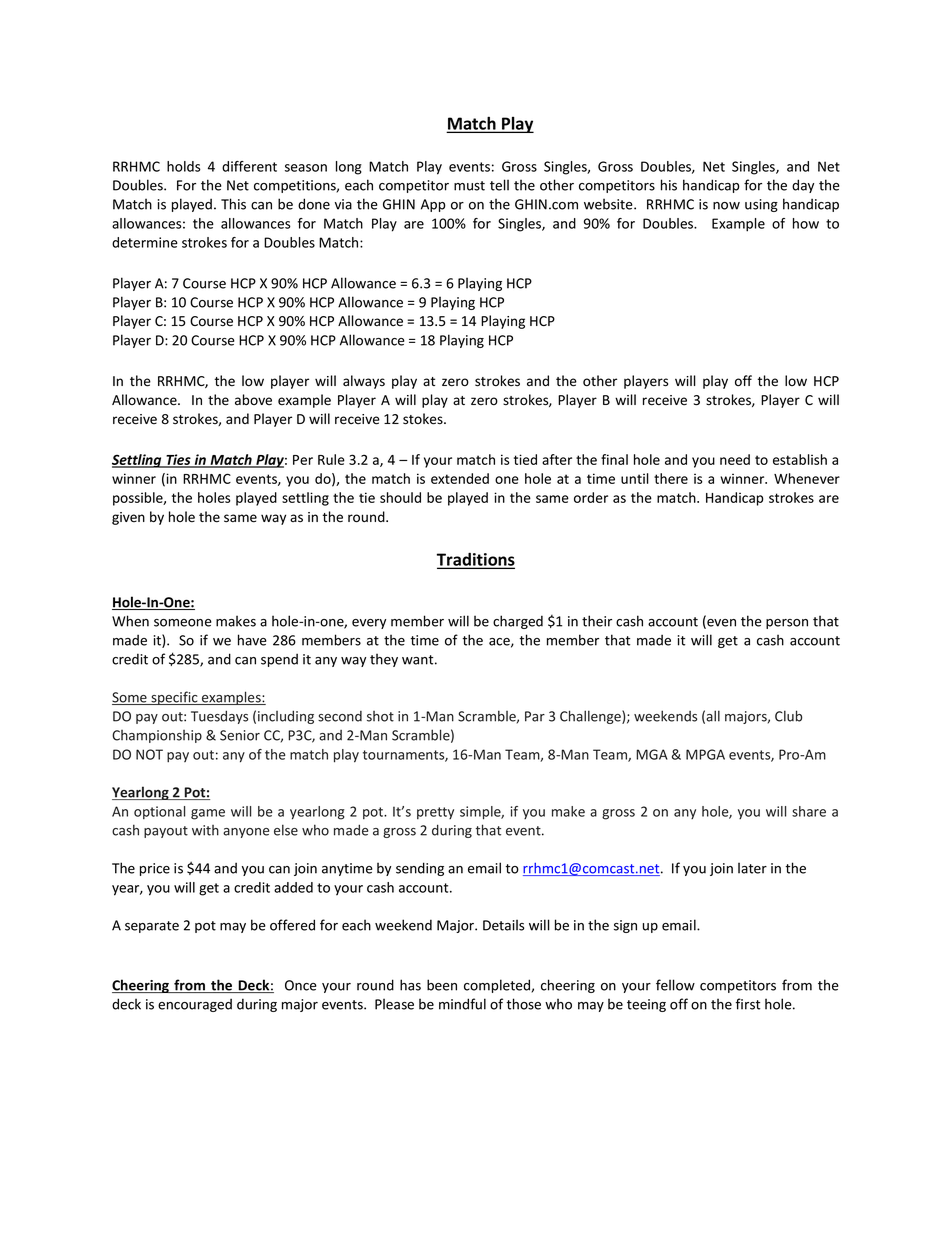  I want to click on encouraged, so click(195, 1005).
